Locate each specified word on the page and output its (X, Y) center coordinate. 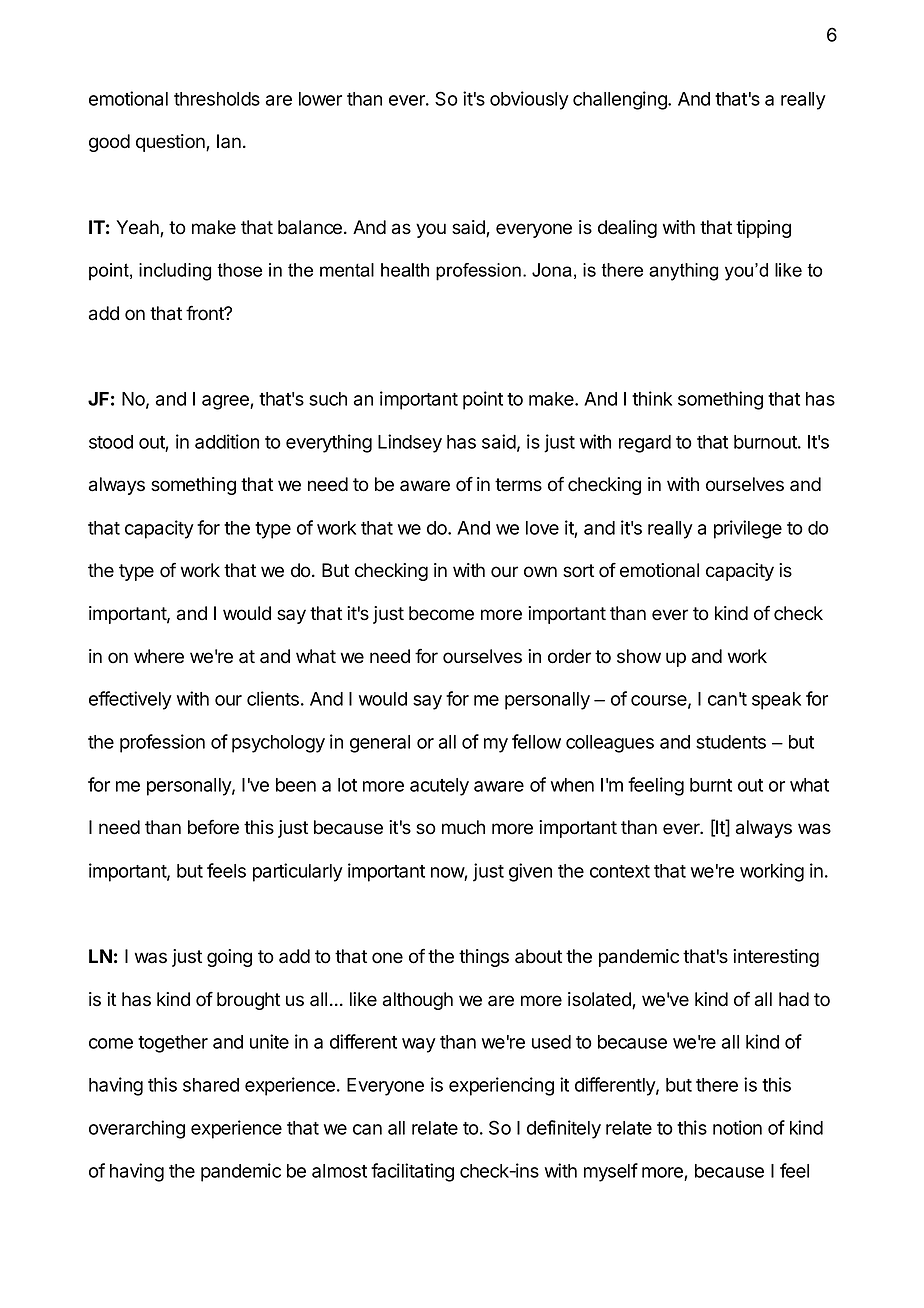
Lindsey (410, 443)
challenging (621, 100)
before (213, 827)
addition (227, 441)
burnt (711, 785)
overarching (137, 1129)
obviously (529, 100)
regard (645, 444)
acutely (439, 787)
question (171, 143)
